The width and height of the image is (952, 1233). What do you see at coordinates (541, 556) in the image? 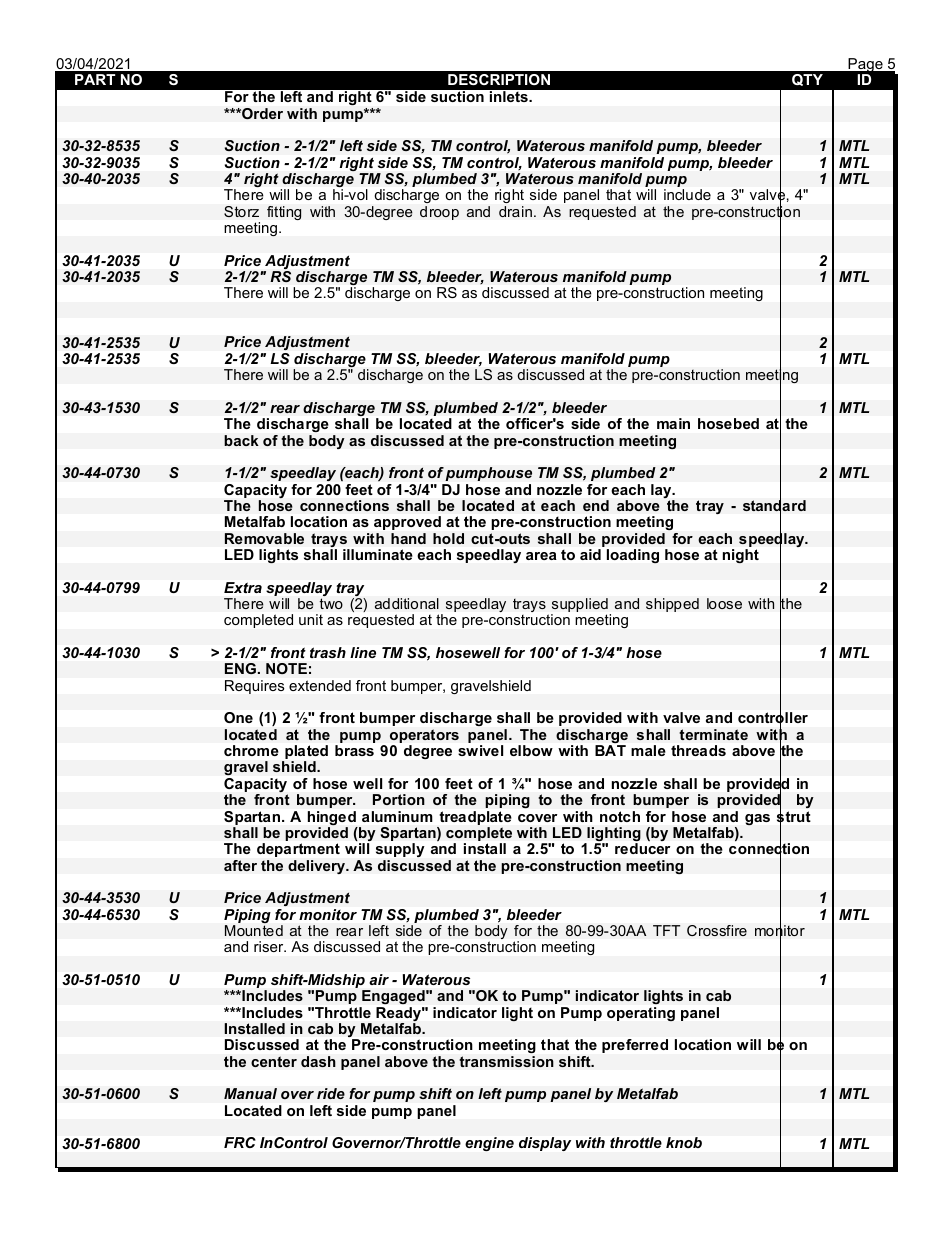
I see `area` at bounding box center [541, 556].
